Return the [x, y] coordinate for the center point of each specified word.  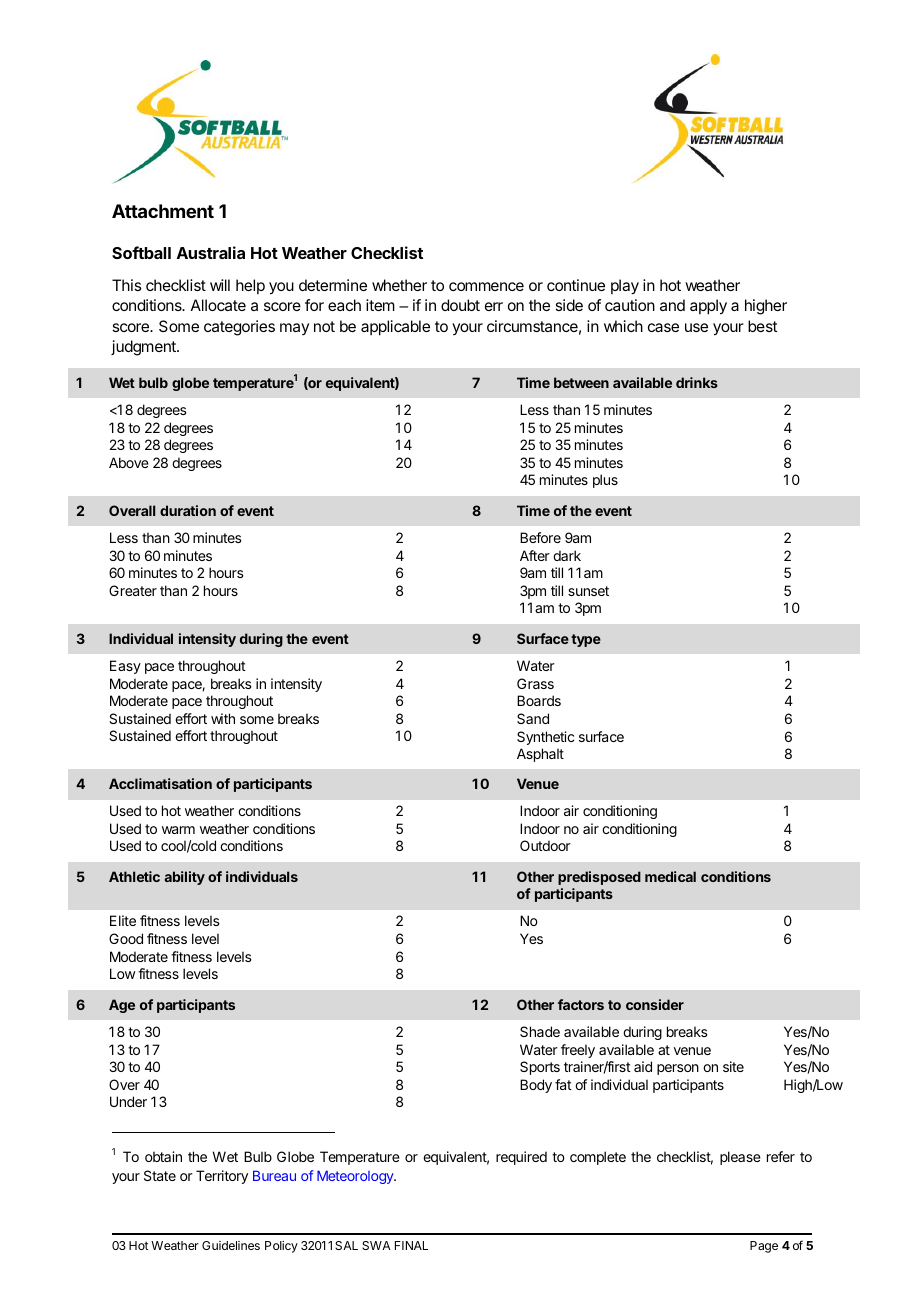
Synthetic [545, 738]
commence [486, 286]
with [223, 718]
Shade [540, 1031]
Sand [533, 718]
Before [540, 537]
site [733, 1066]
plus [605, 481]
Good [126, 938]
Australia [211, 252]
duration [188, 510]
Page [764, 1247]
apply [708, 307]
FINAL [411, 1245]
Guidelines [231, 1245]
